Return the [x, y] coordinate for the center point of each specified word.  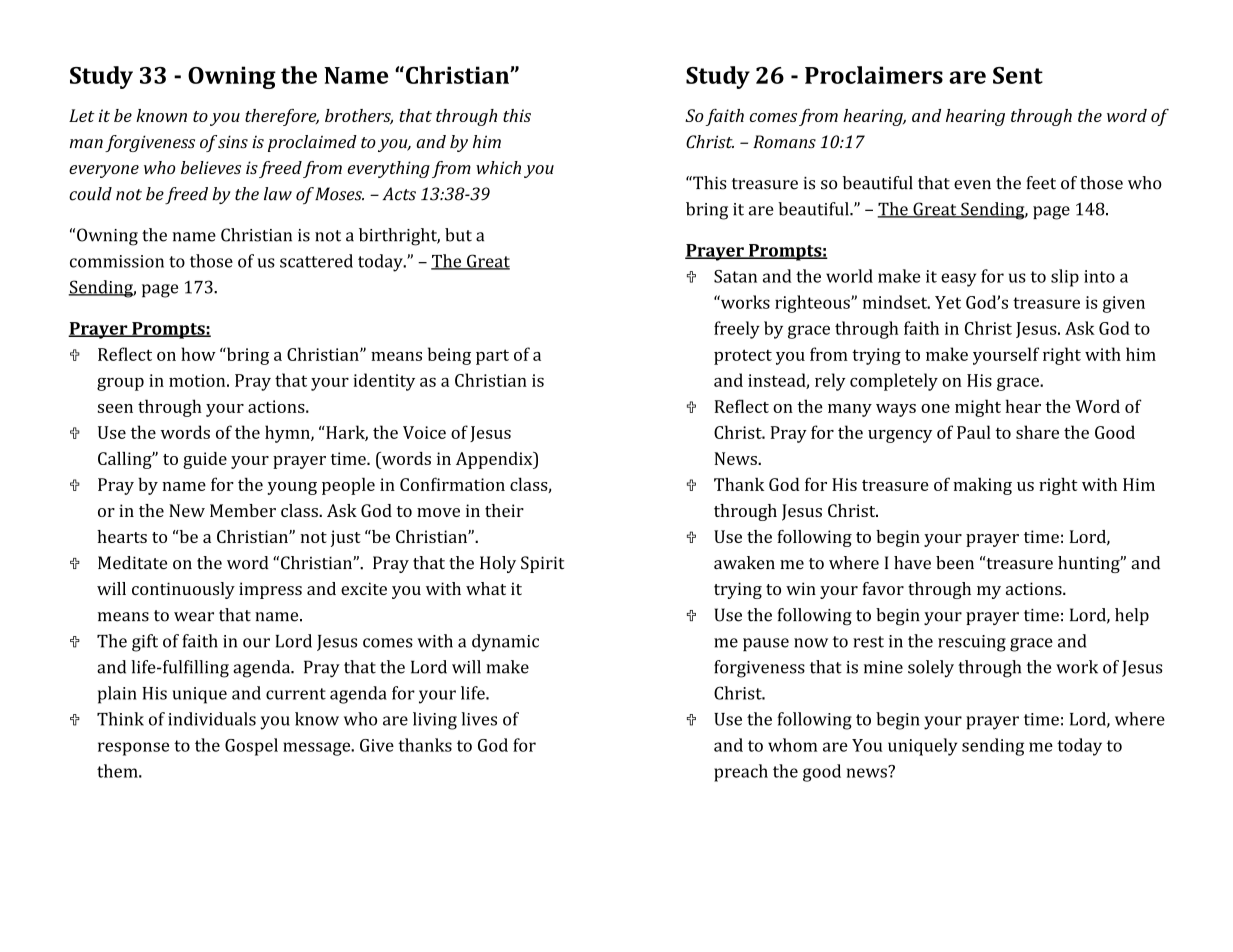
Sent [1018, 75]
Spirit [542, 564]
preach [741, 773]
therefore [282, 117]
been [955, 563]
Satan [735, 276]
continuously [183, 590]
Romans [784, 142]
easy [958, 280]
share [1037, 432]
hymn [288, 434]
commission [117, 261]
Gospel [251, 747]
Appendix [495, 460]
